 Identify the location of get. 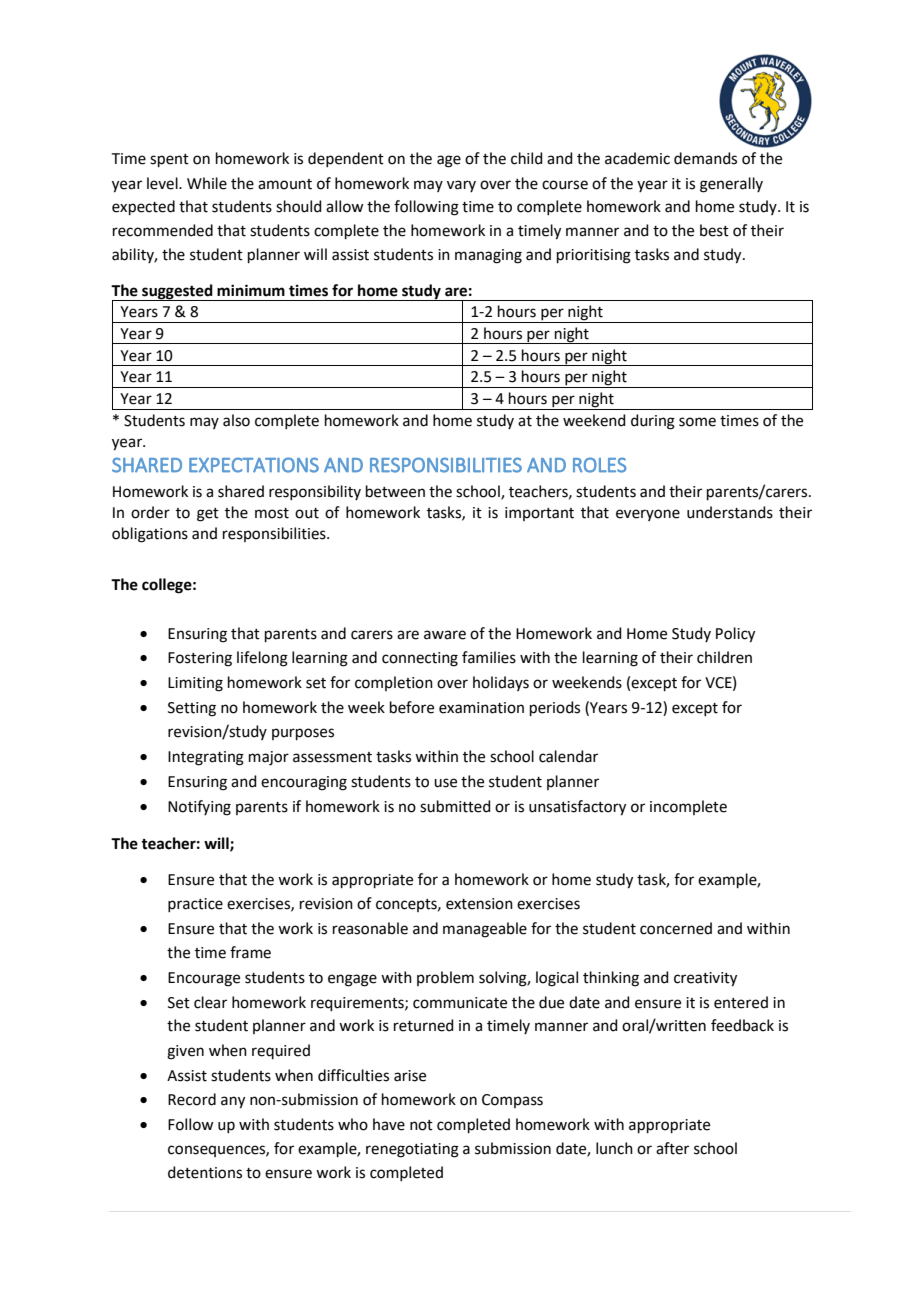
(208, 515).
